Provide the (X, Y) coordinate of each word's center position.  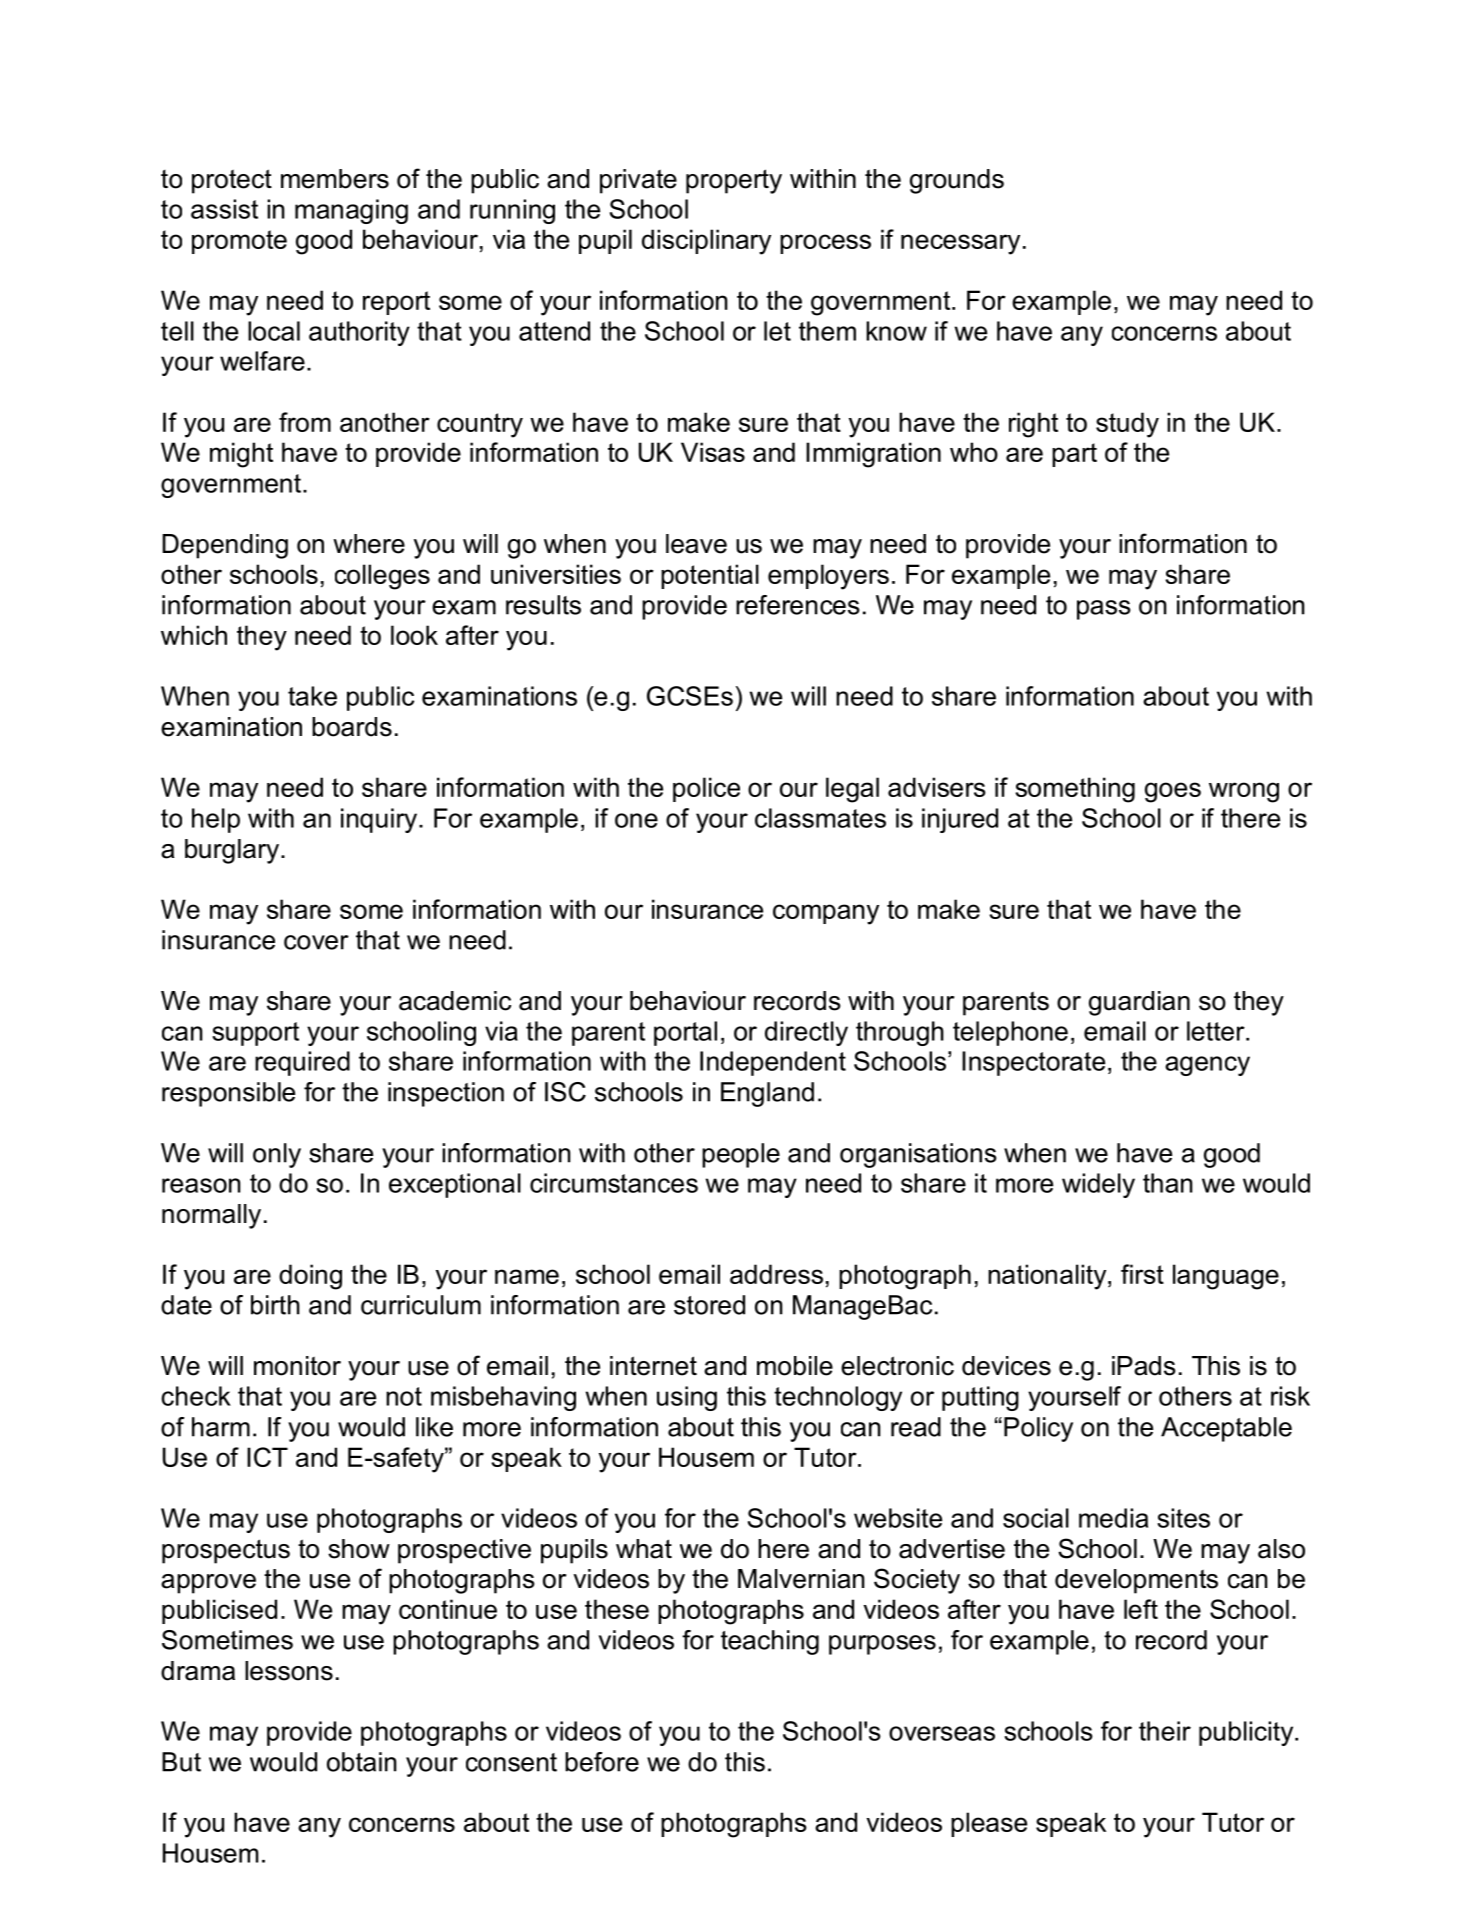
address (776, 1274)
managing (351, 211)
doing (310, 1277)
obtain (362, 1762)
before (602, 1762)
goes (1173, 792)
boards (352, 727)
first (1142, 1274)
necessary (960, 244)
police (706, 789)
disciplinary (706, 242)
